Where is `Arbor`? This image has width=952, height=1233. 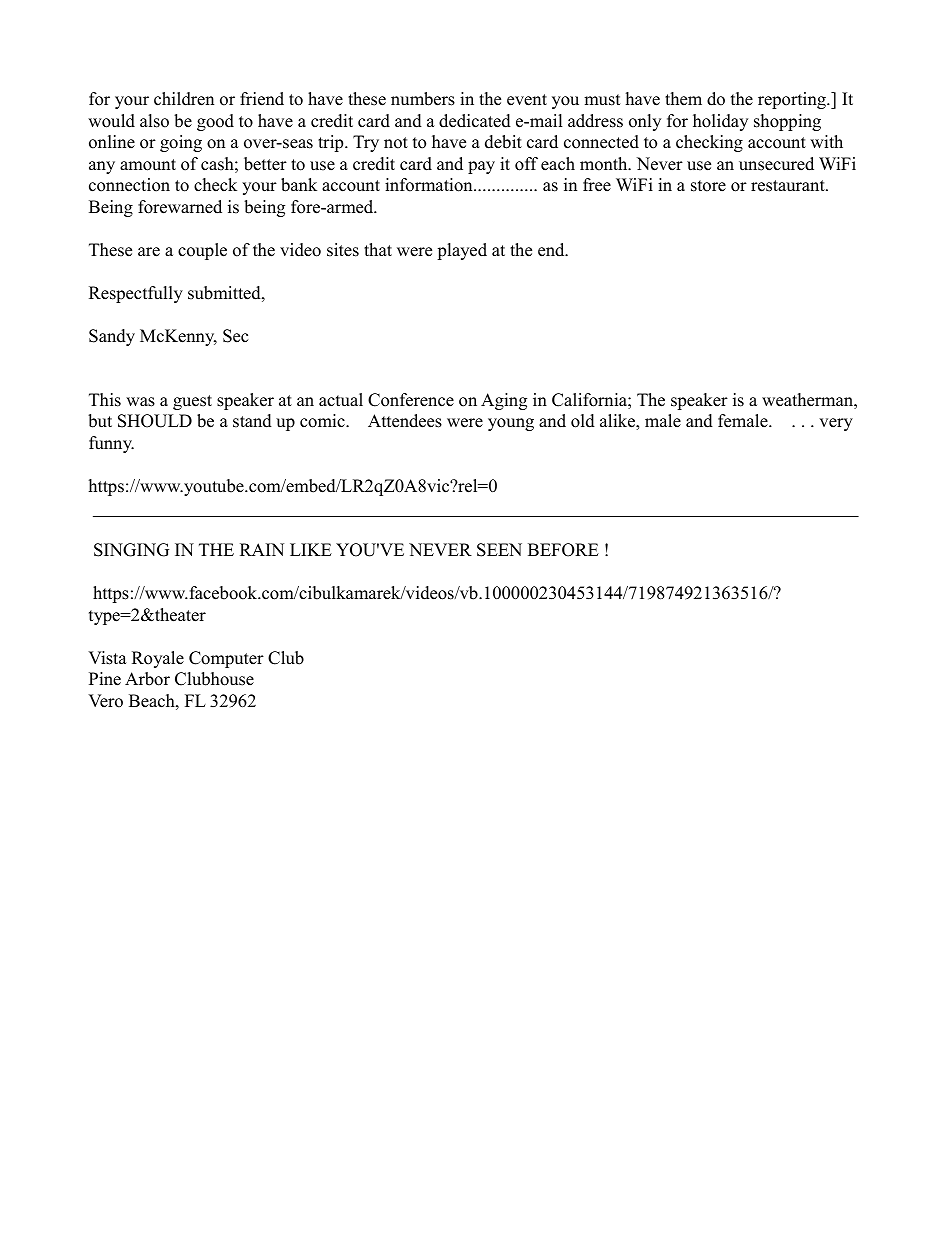 Arbor is located at coordinates (147, 679).
